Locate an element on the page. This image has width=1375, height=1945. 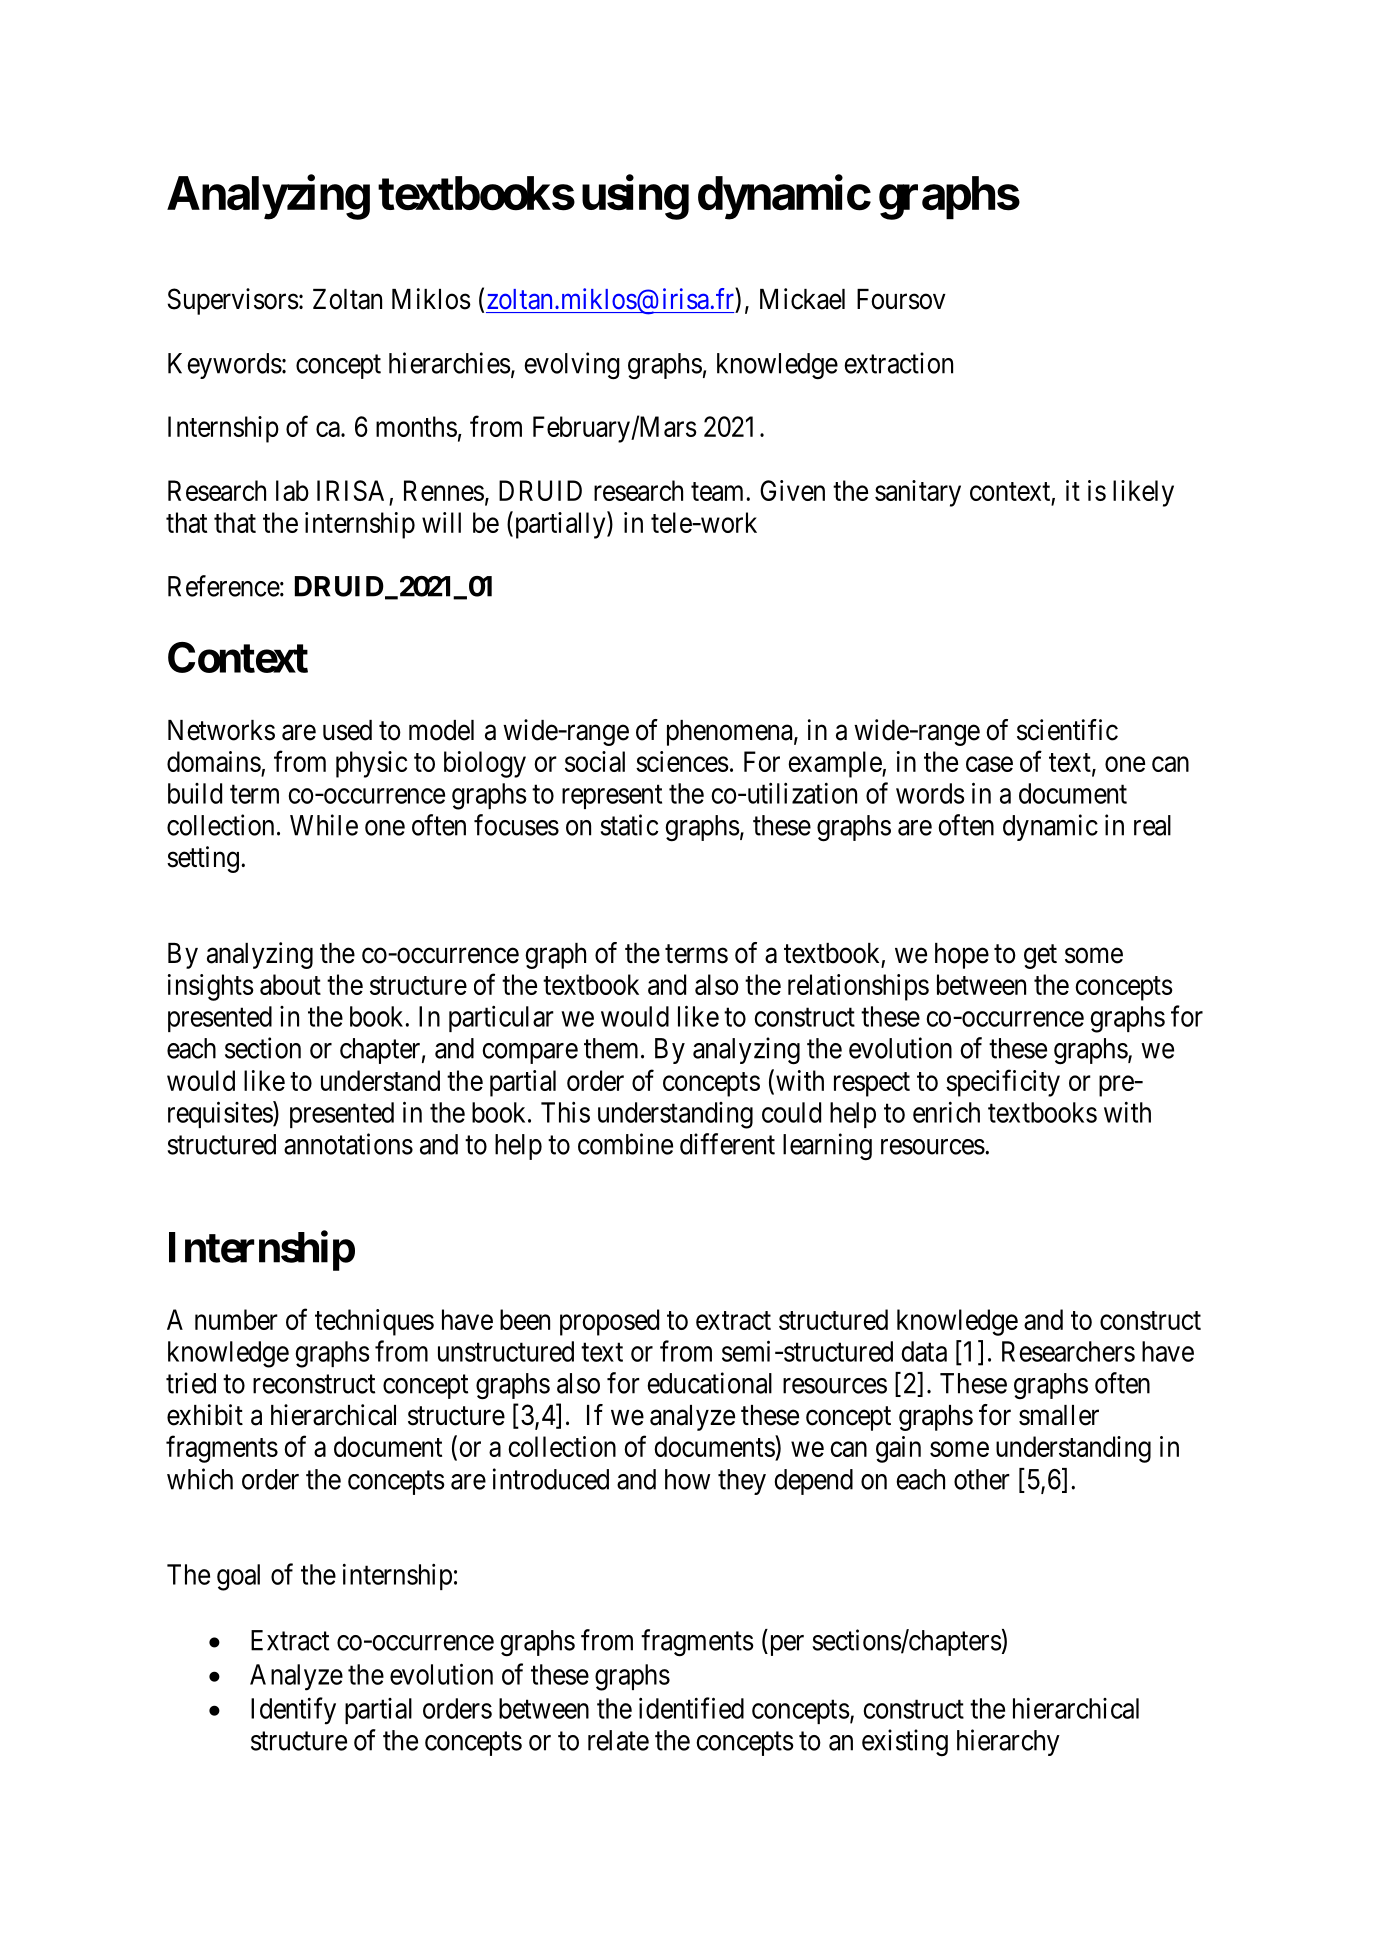
hierarchy is located at coordinates (1008, 1742).
